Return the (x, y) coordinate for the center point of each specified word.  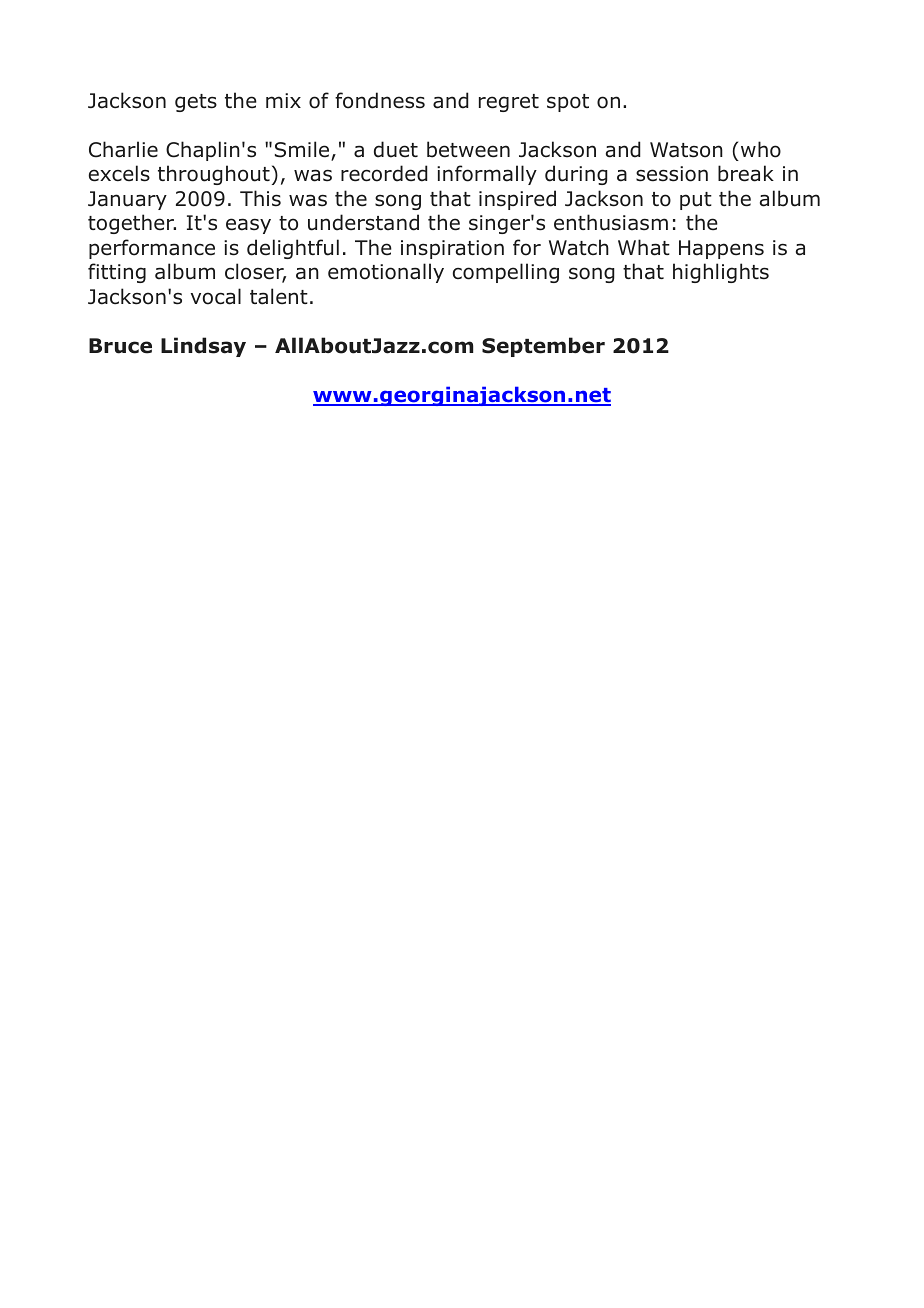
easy (248, 226)
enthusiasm (611, 222)
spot (568, 103)
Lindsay (203, 347)
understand (363, 222)
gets (196, 103)
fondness (380, 100)
